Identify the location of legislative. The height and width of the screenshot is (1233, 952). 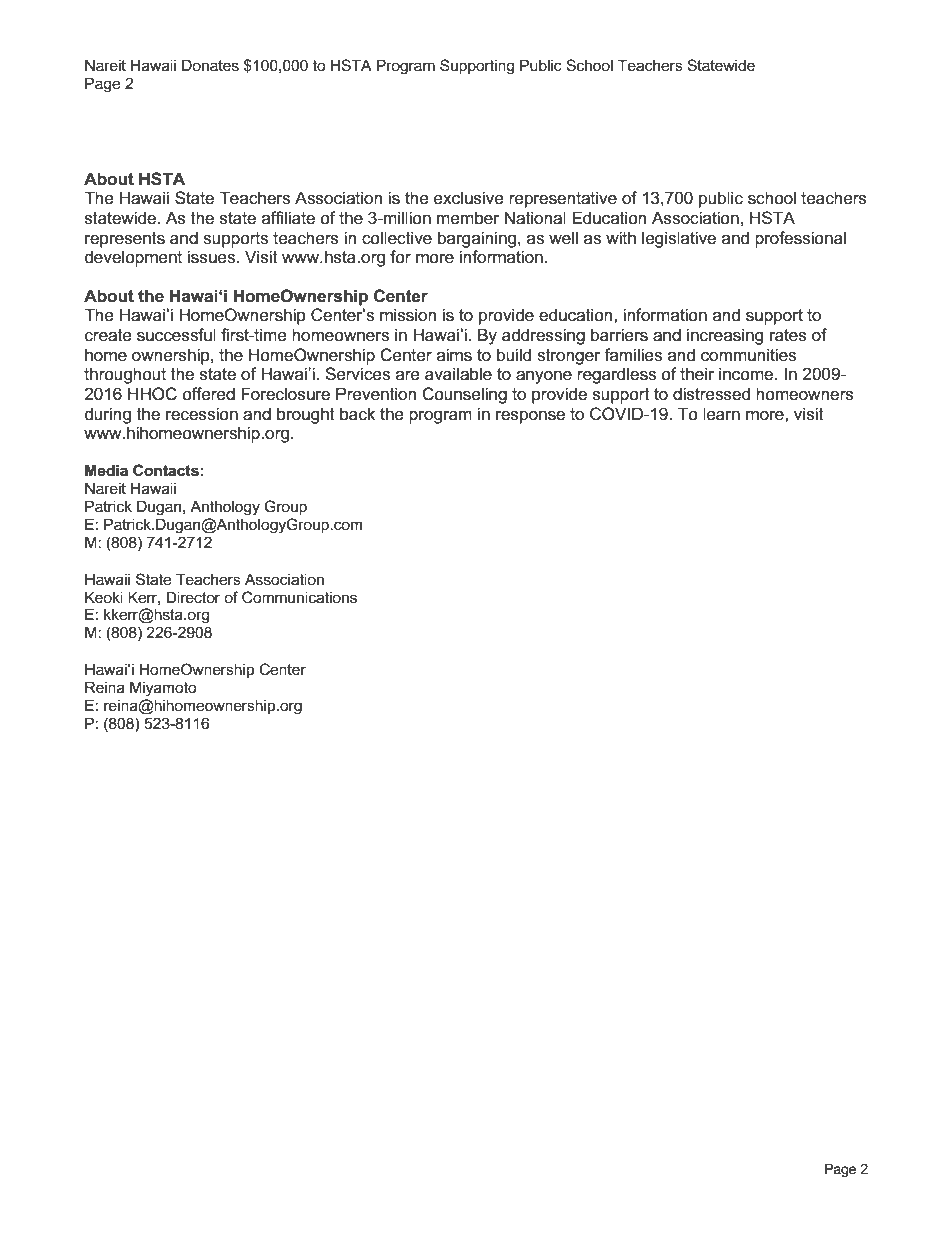
(679, 239).
